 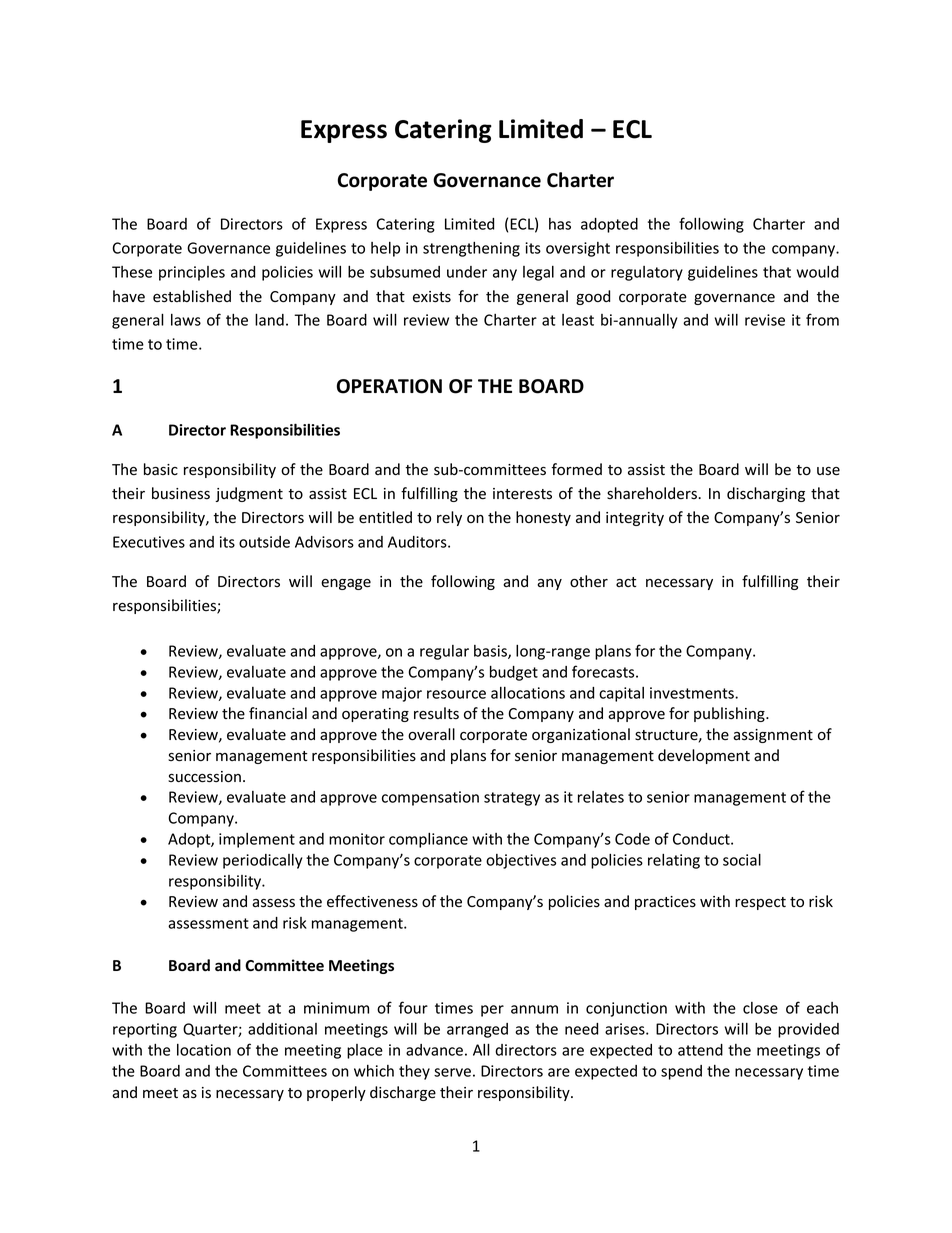 I want to click on attend, so click(x=700, y=1050).
